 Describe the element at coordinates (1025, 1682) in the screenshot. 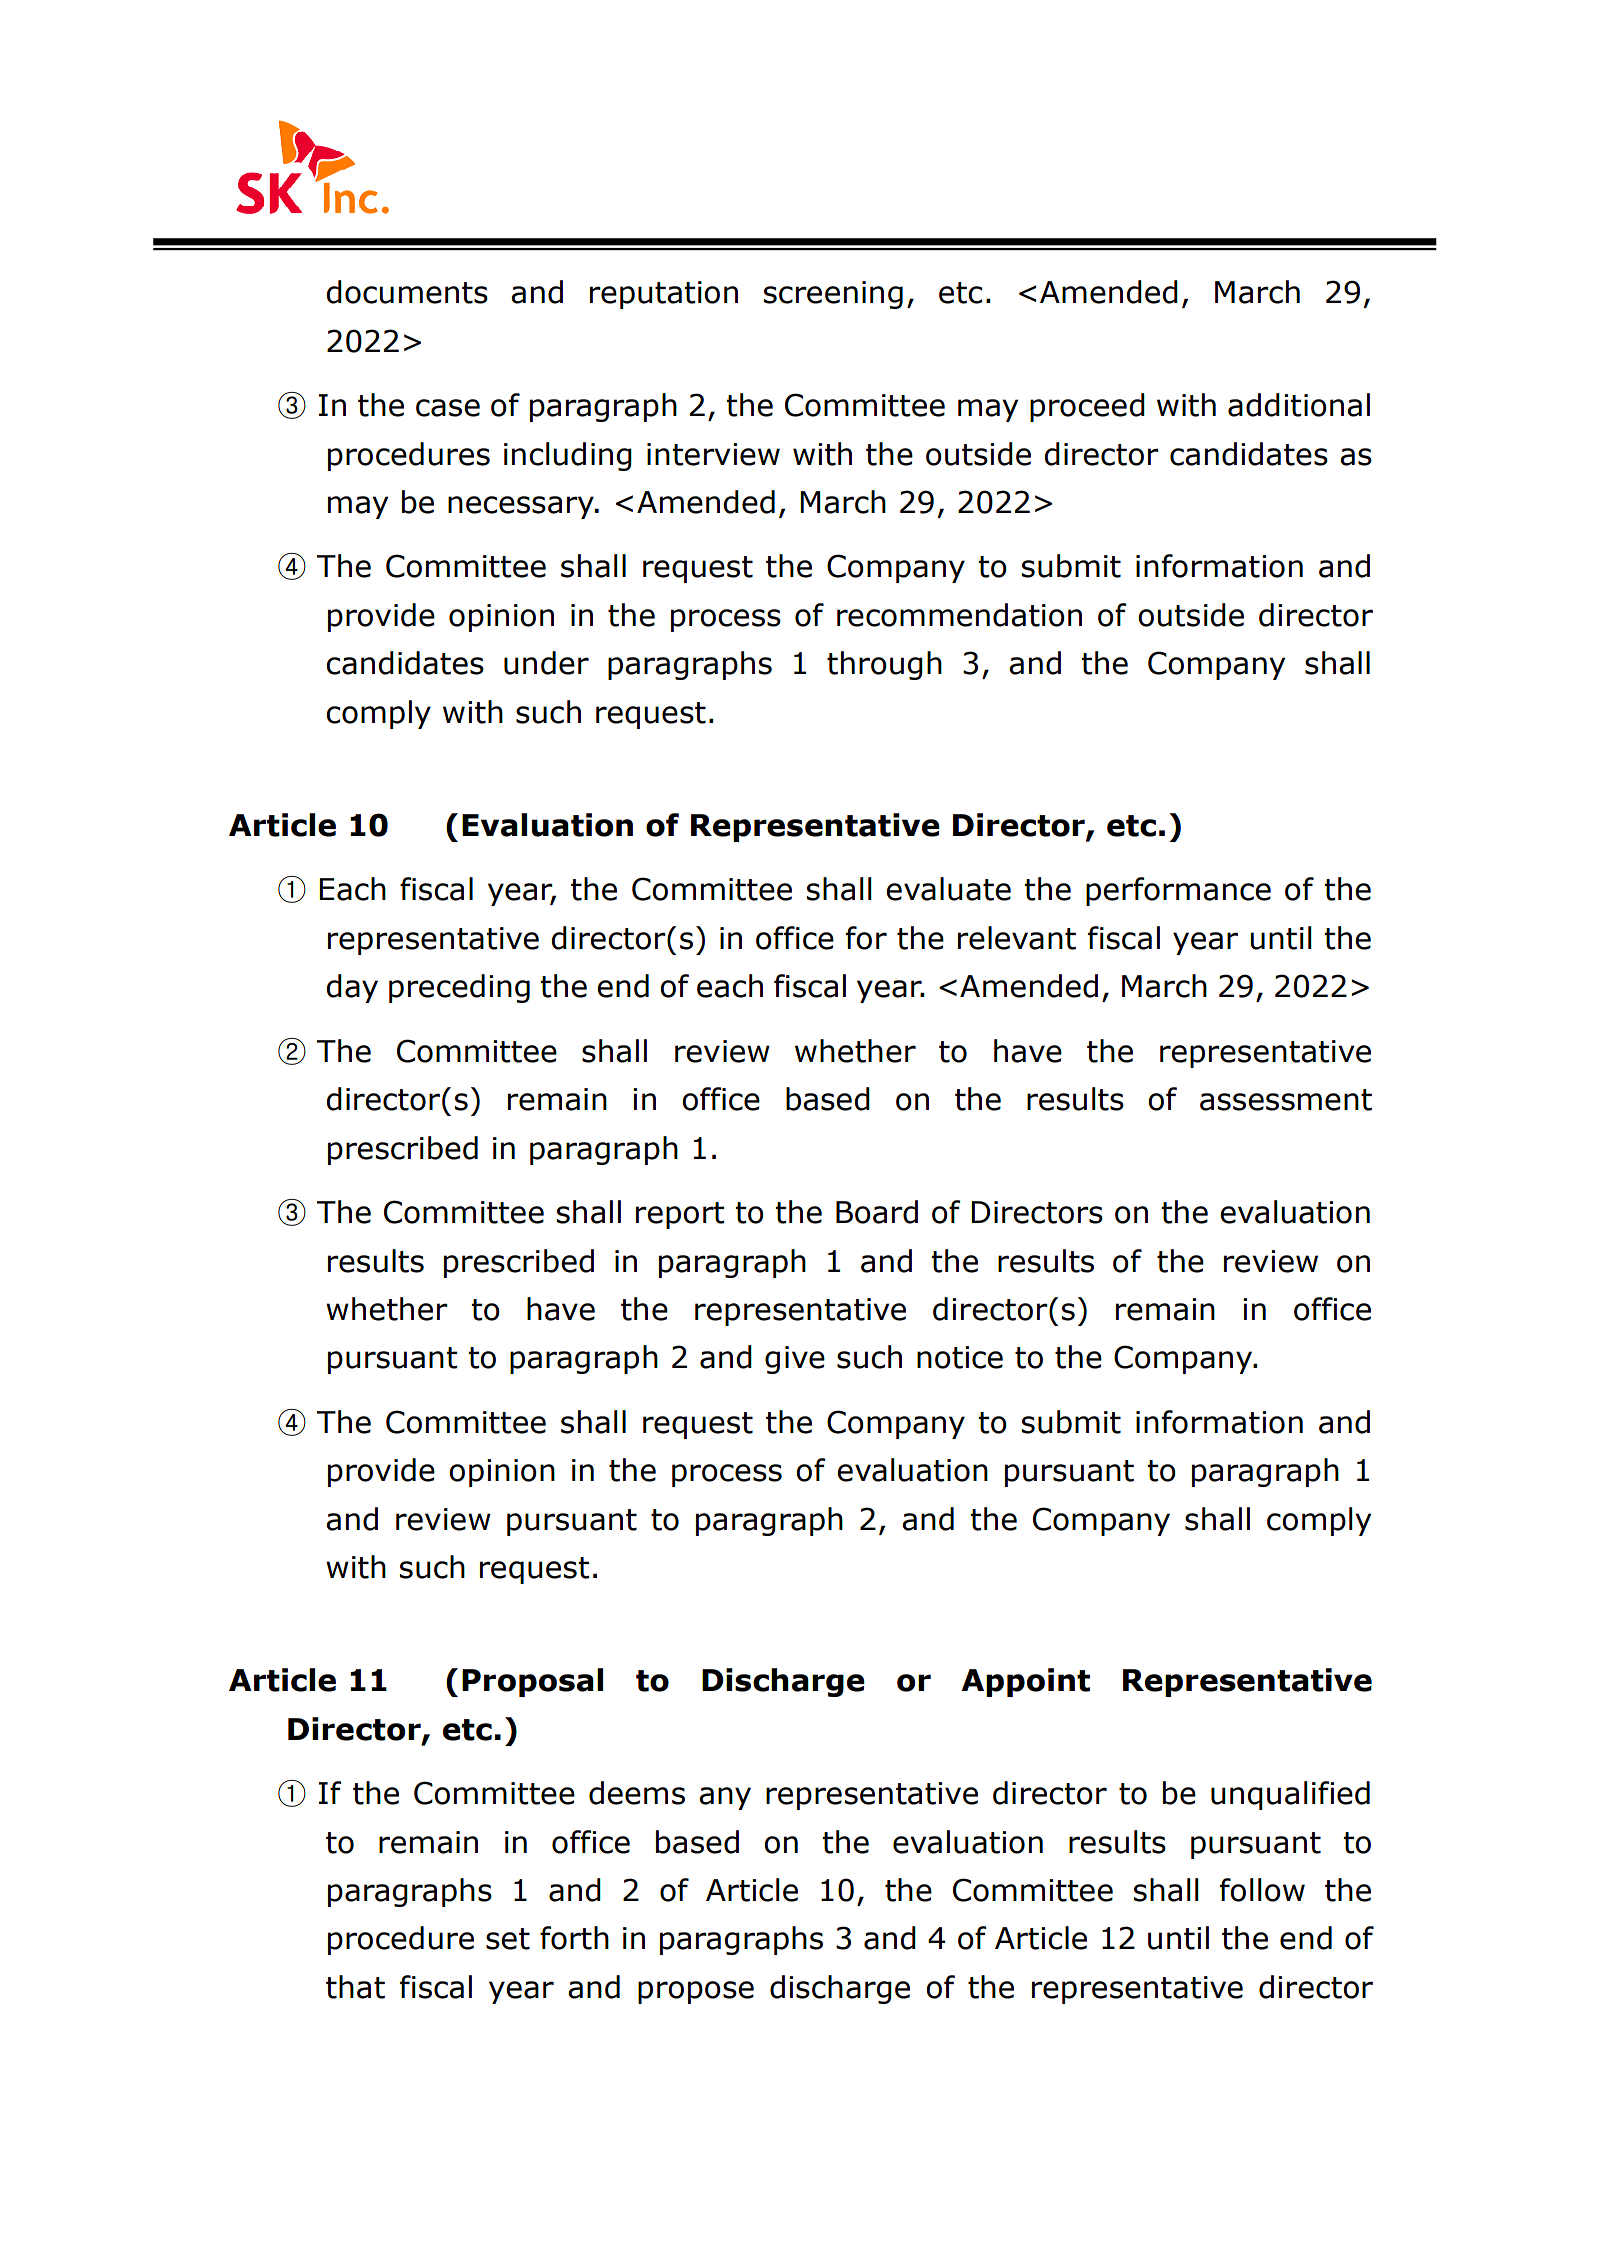

I see `Appoint` at that location.
